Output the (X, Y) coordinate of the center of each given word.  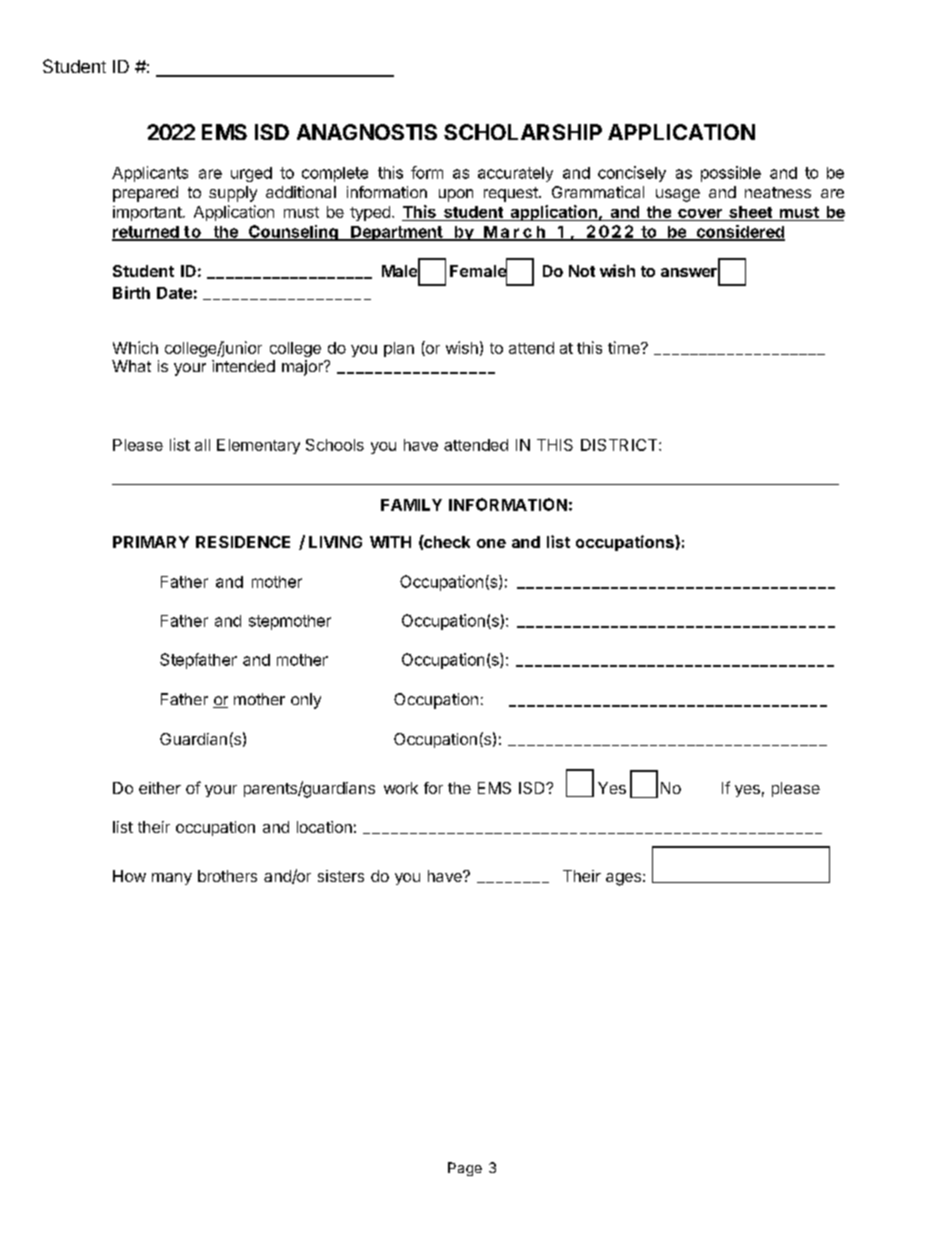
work (401, 788)
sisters (341, 876)
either (160, 788)
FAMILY (411, 505)
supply (233, 194)
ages (623, 879)
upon (456, 195)
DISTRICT (620, 445)
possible (731, 174)
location (324, 827)
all (202, 445)
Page (465, 1169)
